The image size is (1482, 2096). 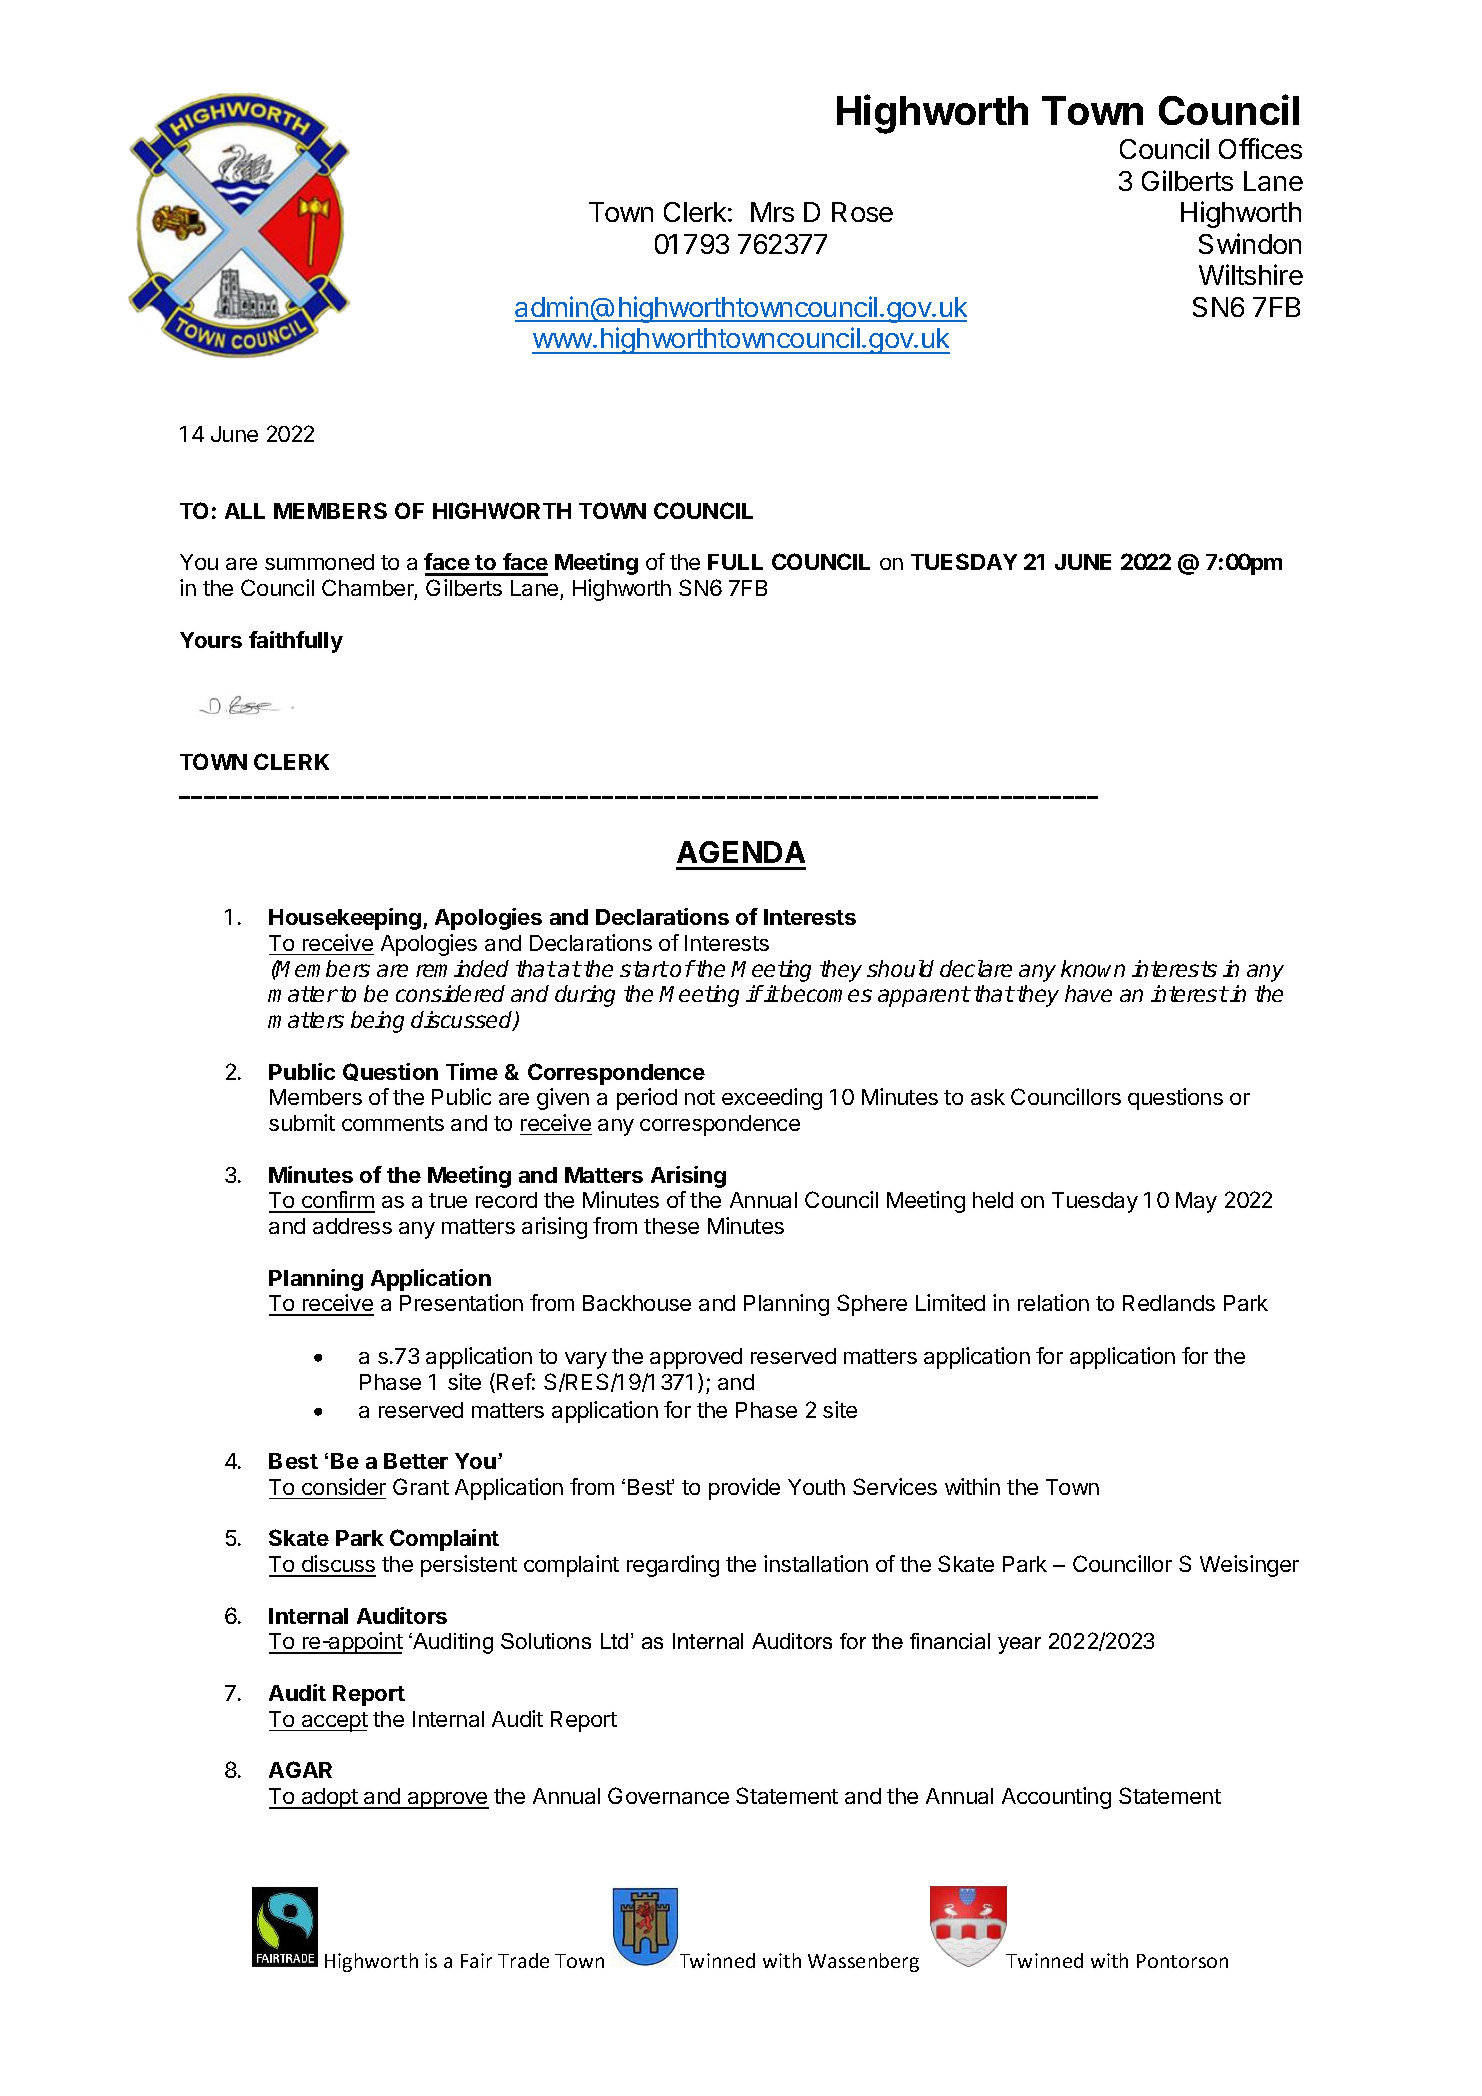 What do you see at coordinates (772, 212) in the page?
I see `Mrs` at bounding box center [772, 212].
